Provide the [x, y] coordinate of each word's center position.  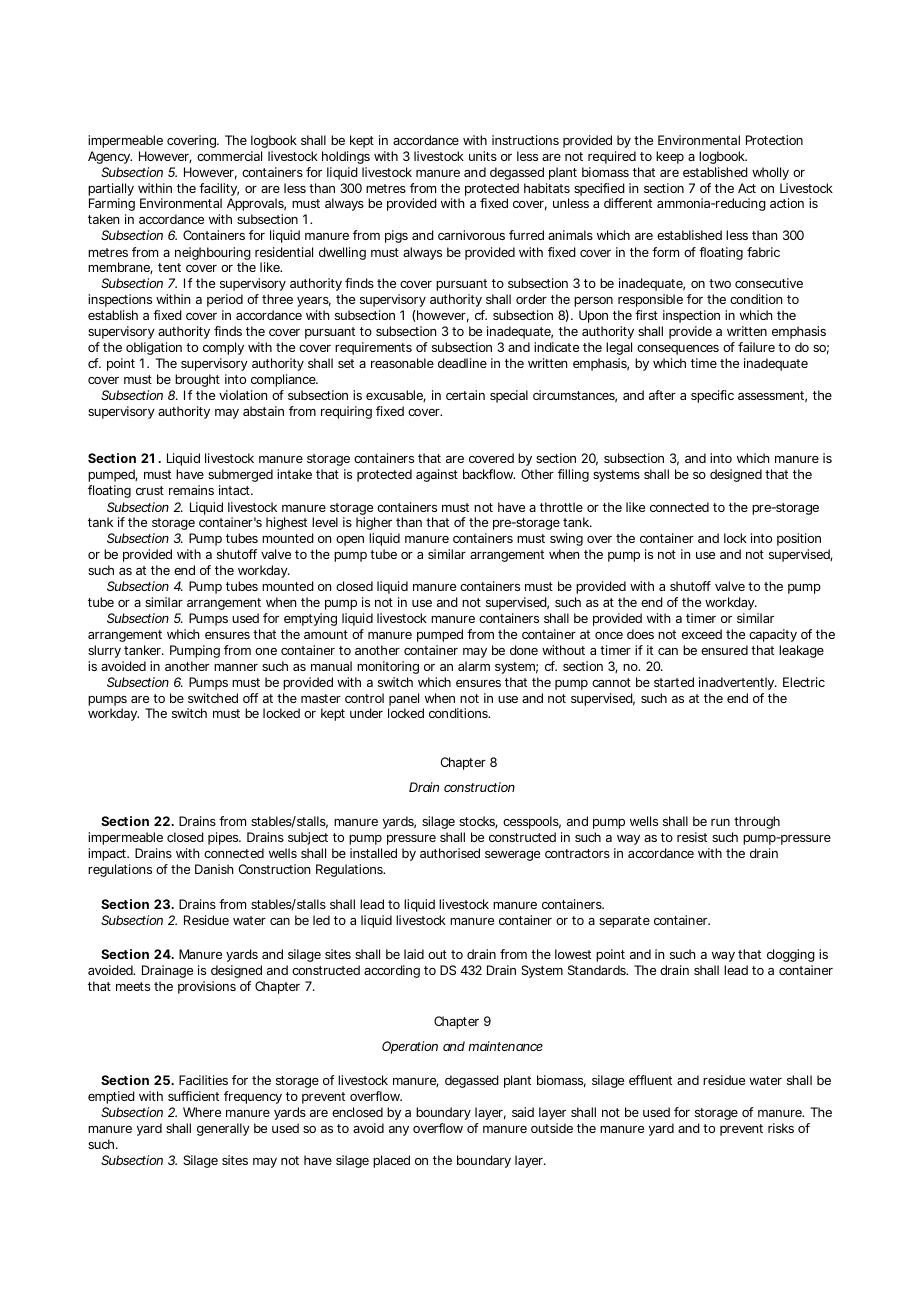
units [483, 156]
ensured [724, 650]
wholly [770, 173]
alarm [474, 666]
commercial [229, 156]
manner [236, 667]
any [399, 1131]
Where [202, 1112]
